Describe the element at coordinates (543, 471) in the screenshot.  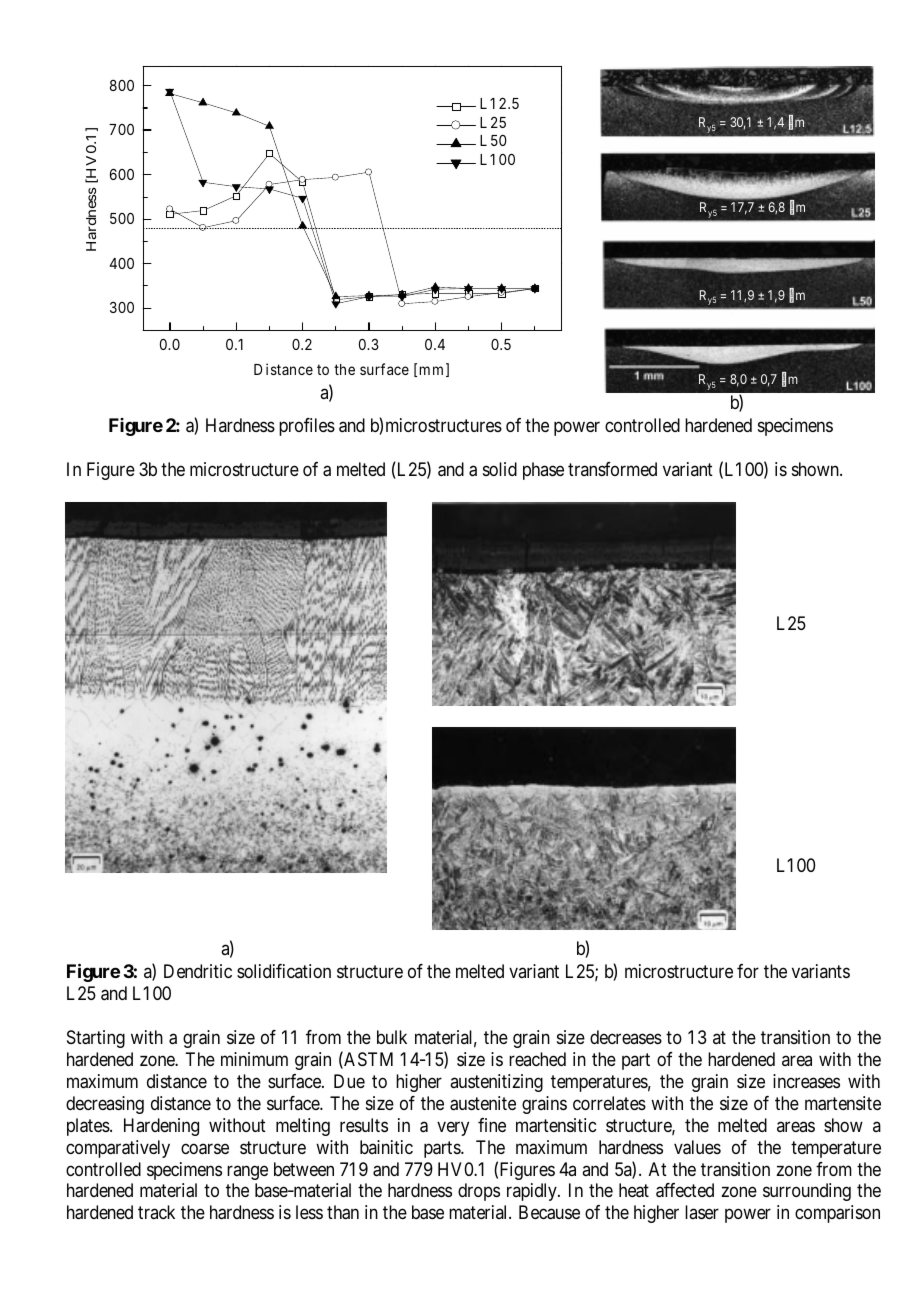
I see `phase` at that location.
